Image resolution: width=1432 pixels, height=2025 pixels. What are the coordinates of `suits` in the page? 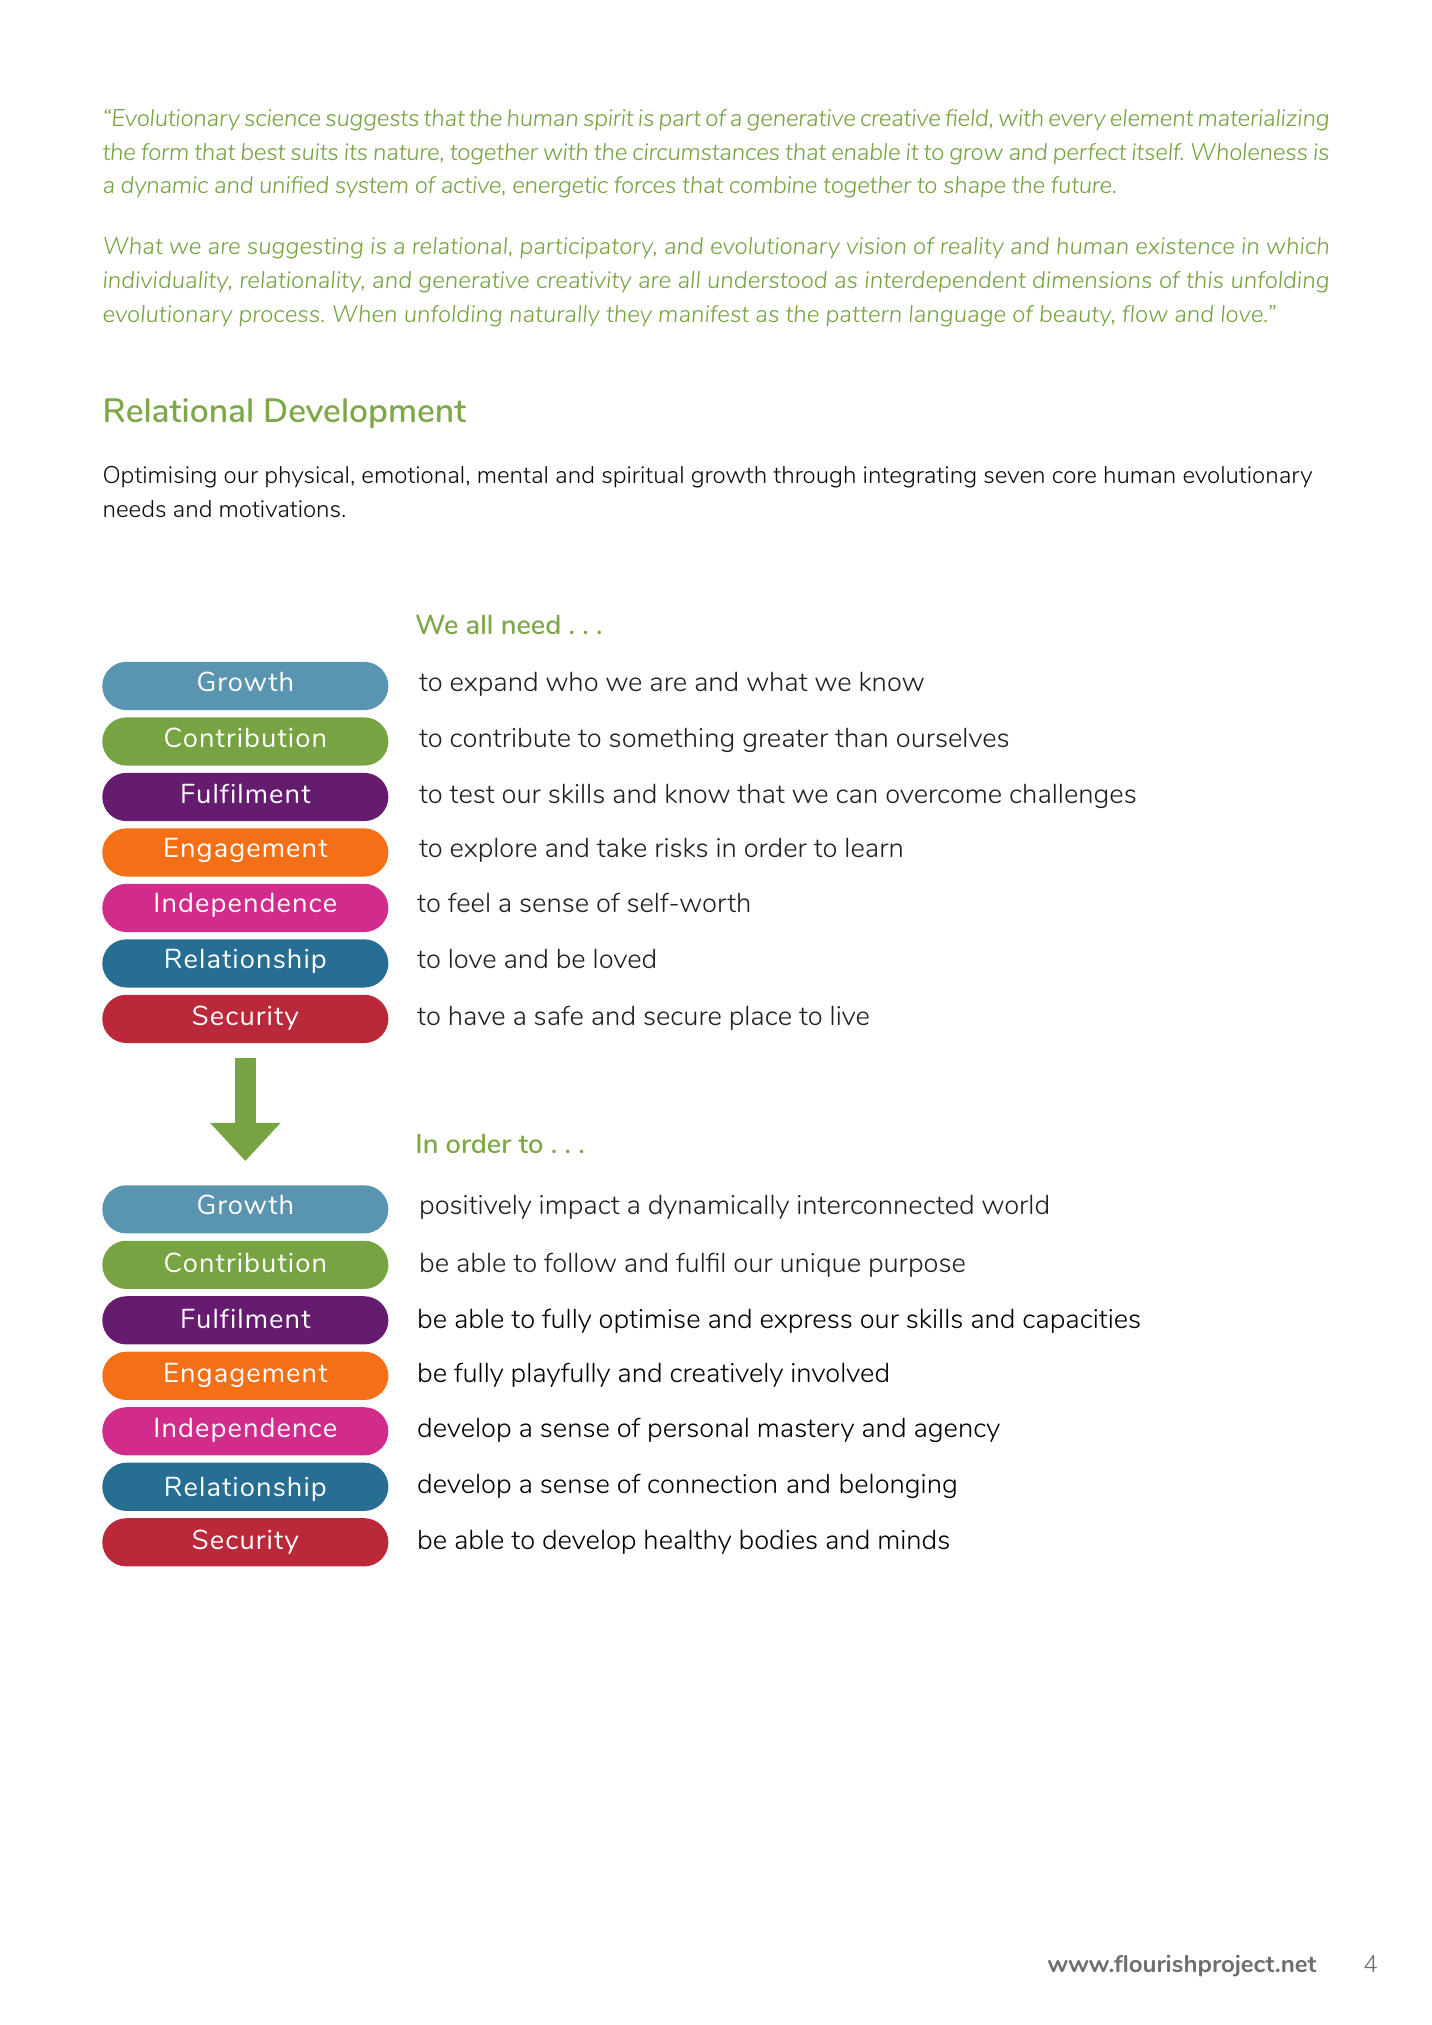 It's located at (314, 151).
